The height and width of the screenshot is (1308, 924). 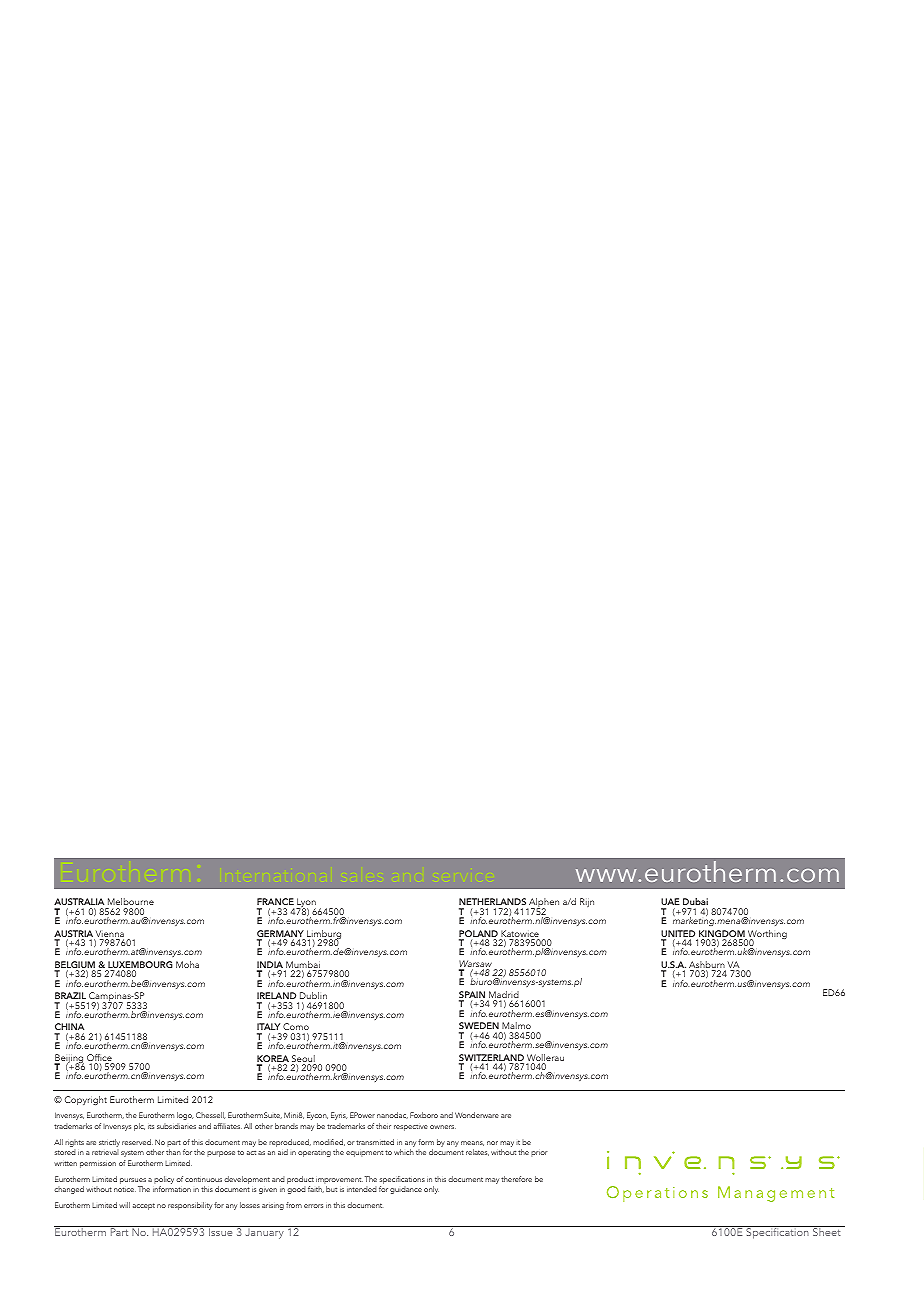 What do you see at coordinates (131, 901) in the screenshot?
I see `Melbourne` at bounding box center [131, 901].
